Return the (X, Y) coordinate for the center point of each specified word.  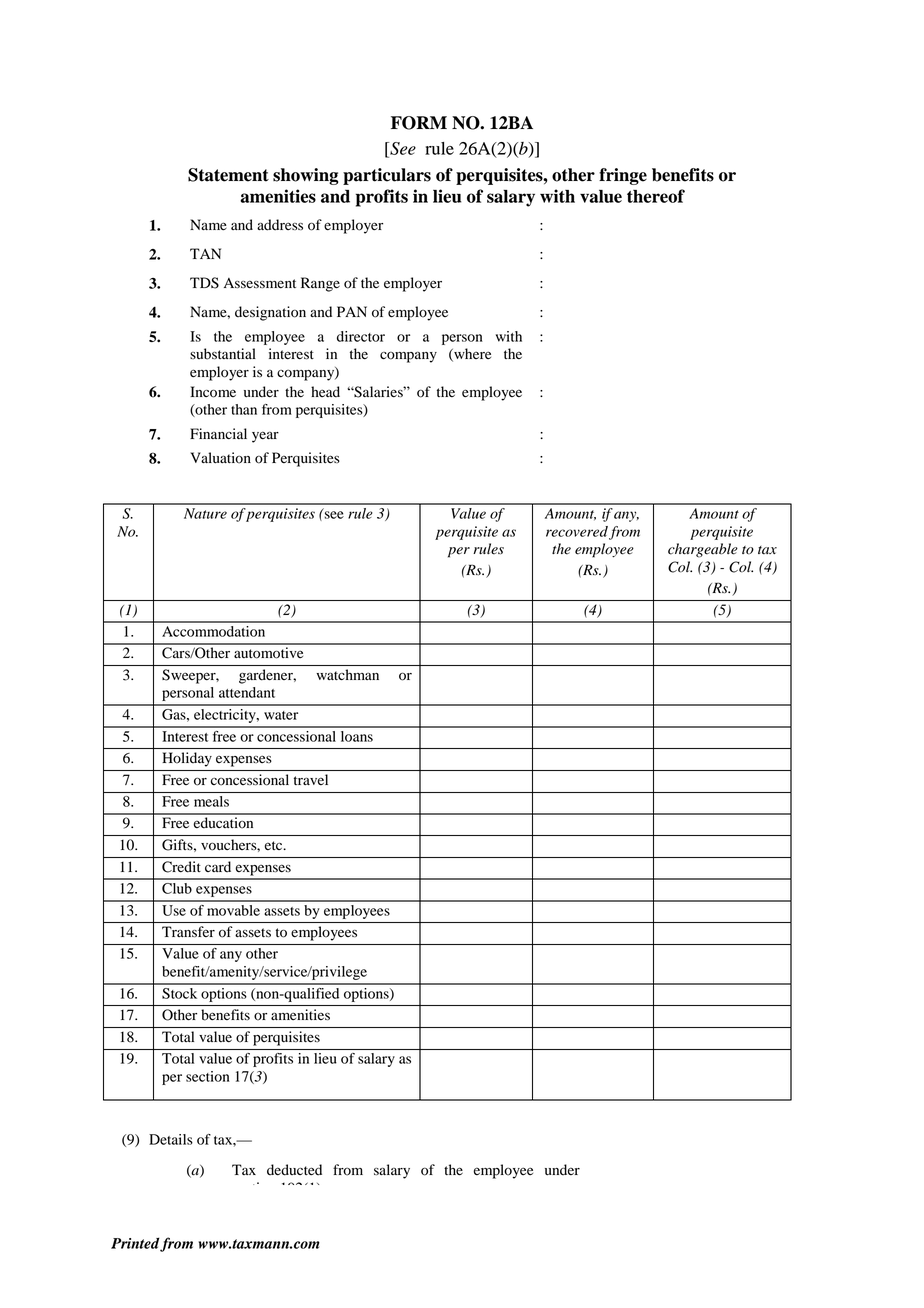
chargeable (703, 550)
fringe (623, 176)
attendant (247, 692)
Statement (228, 175)
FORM (419, 123)
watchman (348, 674)
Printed (136, 1244)
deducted (294, 1170)
